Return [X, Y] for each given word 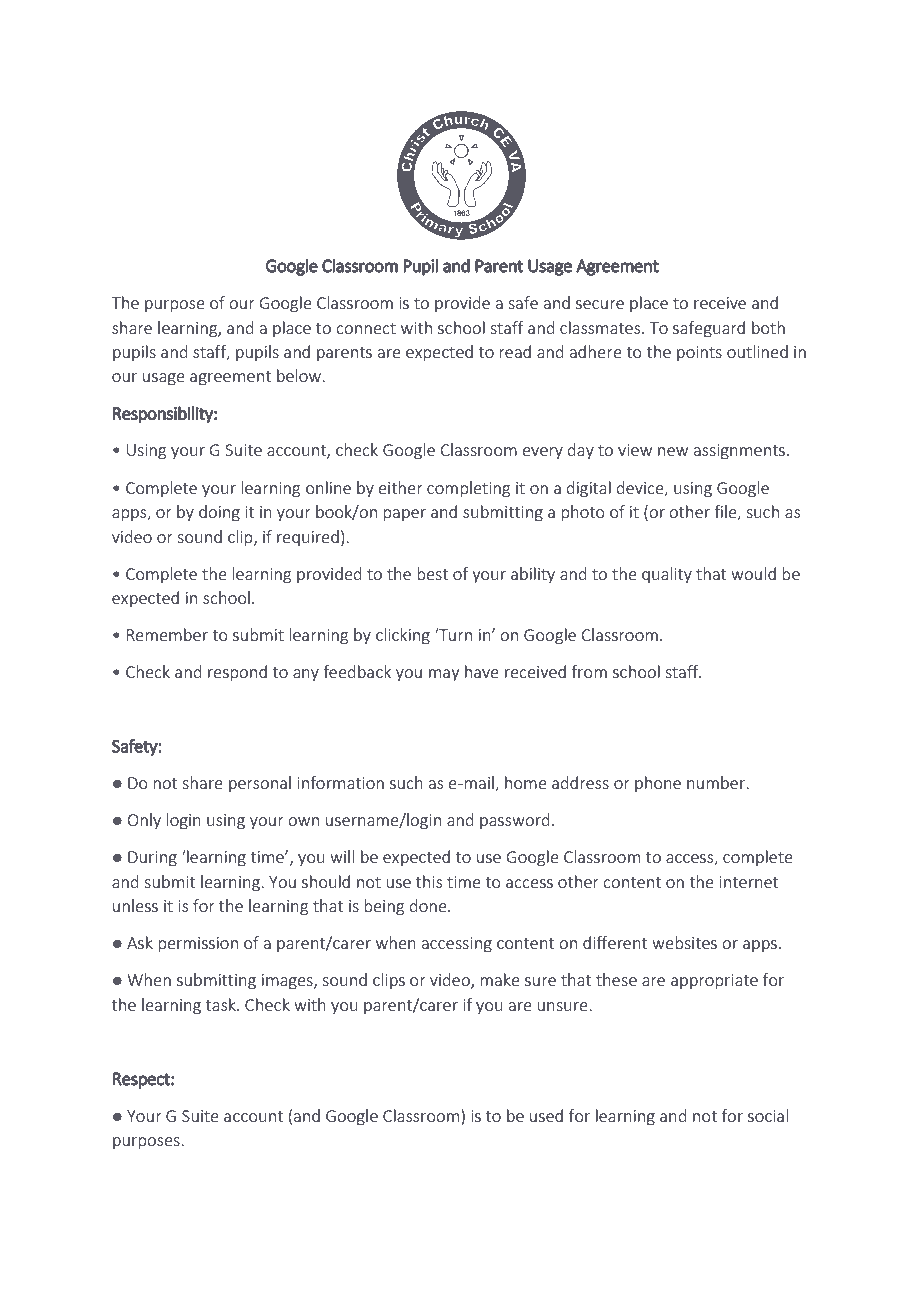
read [515, 351]
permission [198, 944]
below [300, 375]
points [699, 353]
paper [404, 515]
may [444, 675]
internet [748, 882]
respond [237, 673]
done [429, 905]
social [768, 1115]
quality [667, 575]
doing [219, 513]
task [222, 1004]
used [546, 1115]
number [717, 782]
